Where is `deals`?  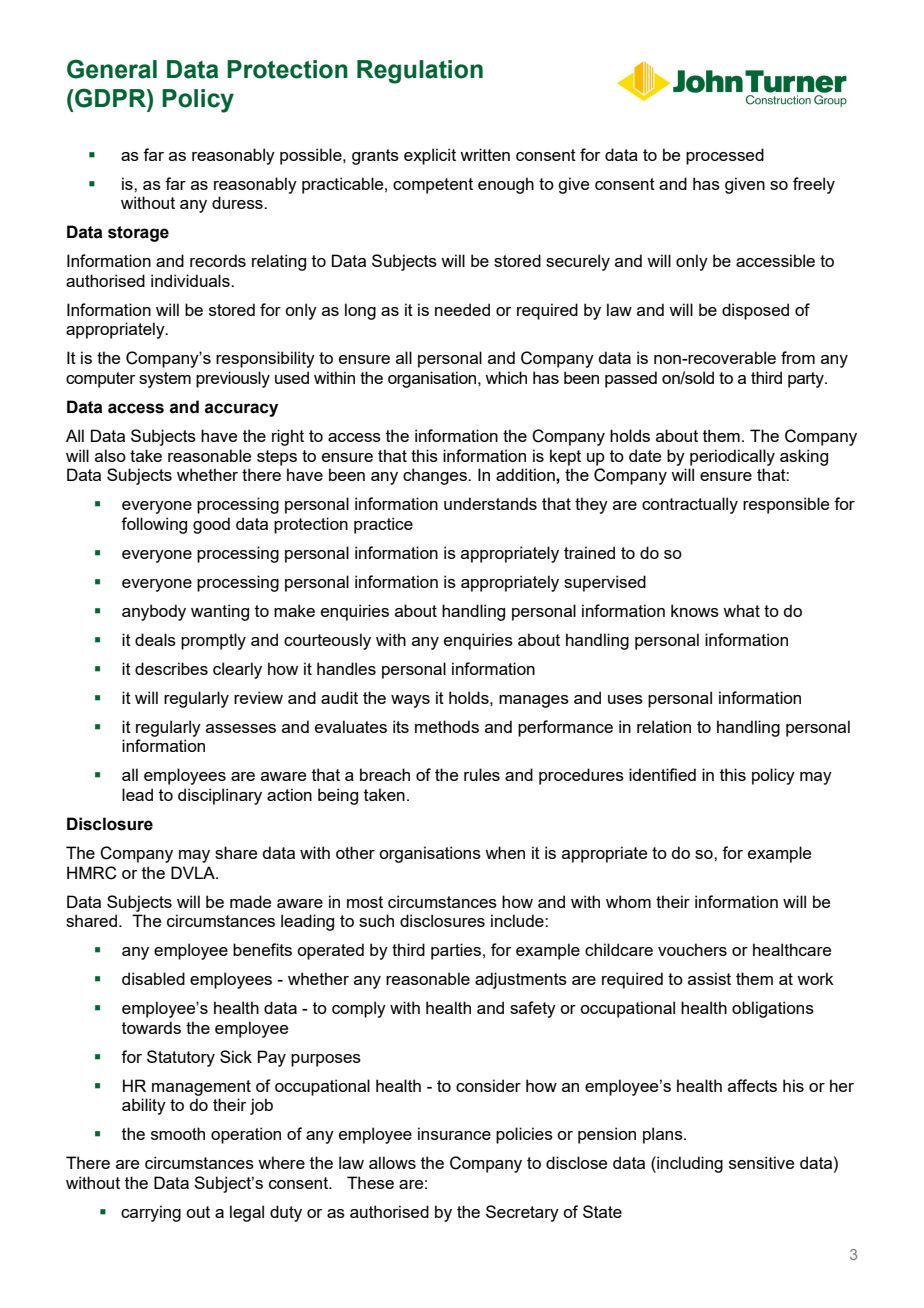
deals is located at coordinates (155, 639).
